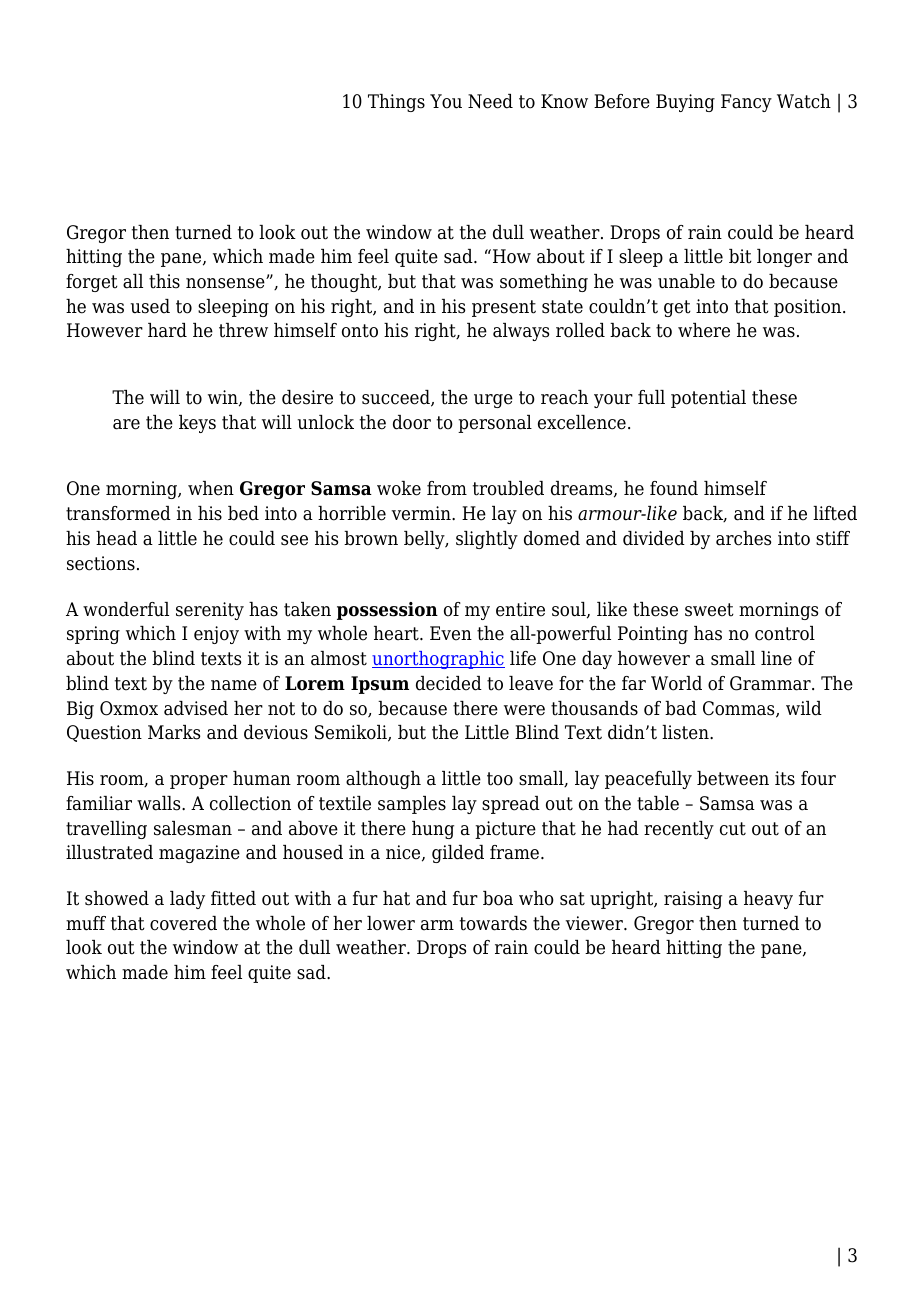  Describe the element at coordinates (197, 424) in the page. I see `keys` at that location.
